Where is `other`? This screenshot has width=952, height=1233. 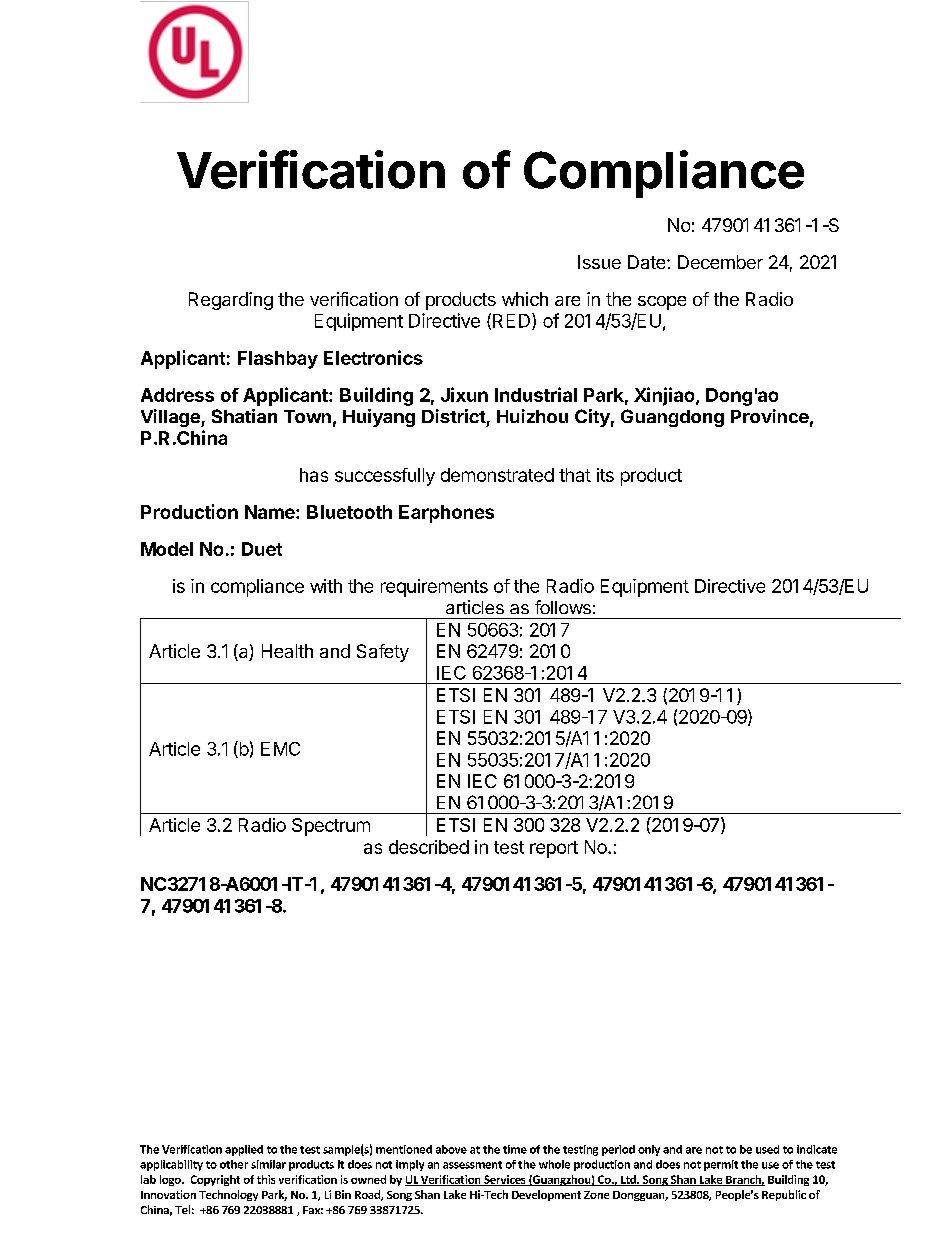
other is located at coordinates (234, 1164).
